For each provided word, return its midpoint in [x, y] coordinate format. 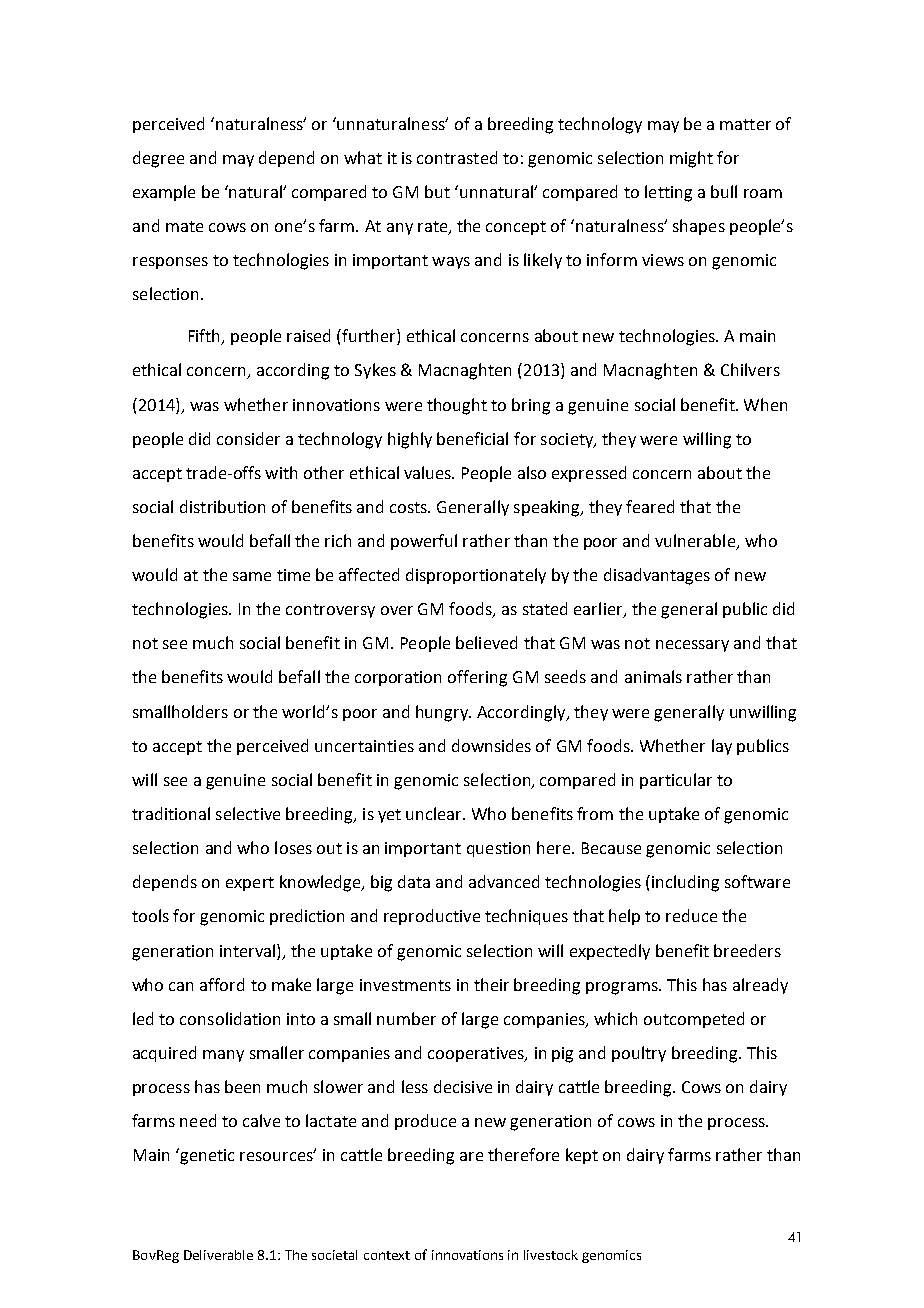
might [691, 159]
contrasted [457, 157]
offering [477, 678]
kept [582, 1156]
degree [158, 159]
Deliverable [218, 1255]
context [387, 1255]
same [252, 576]
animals [653, 676]
